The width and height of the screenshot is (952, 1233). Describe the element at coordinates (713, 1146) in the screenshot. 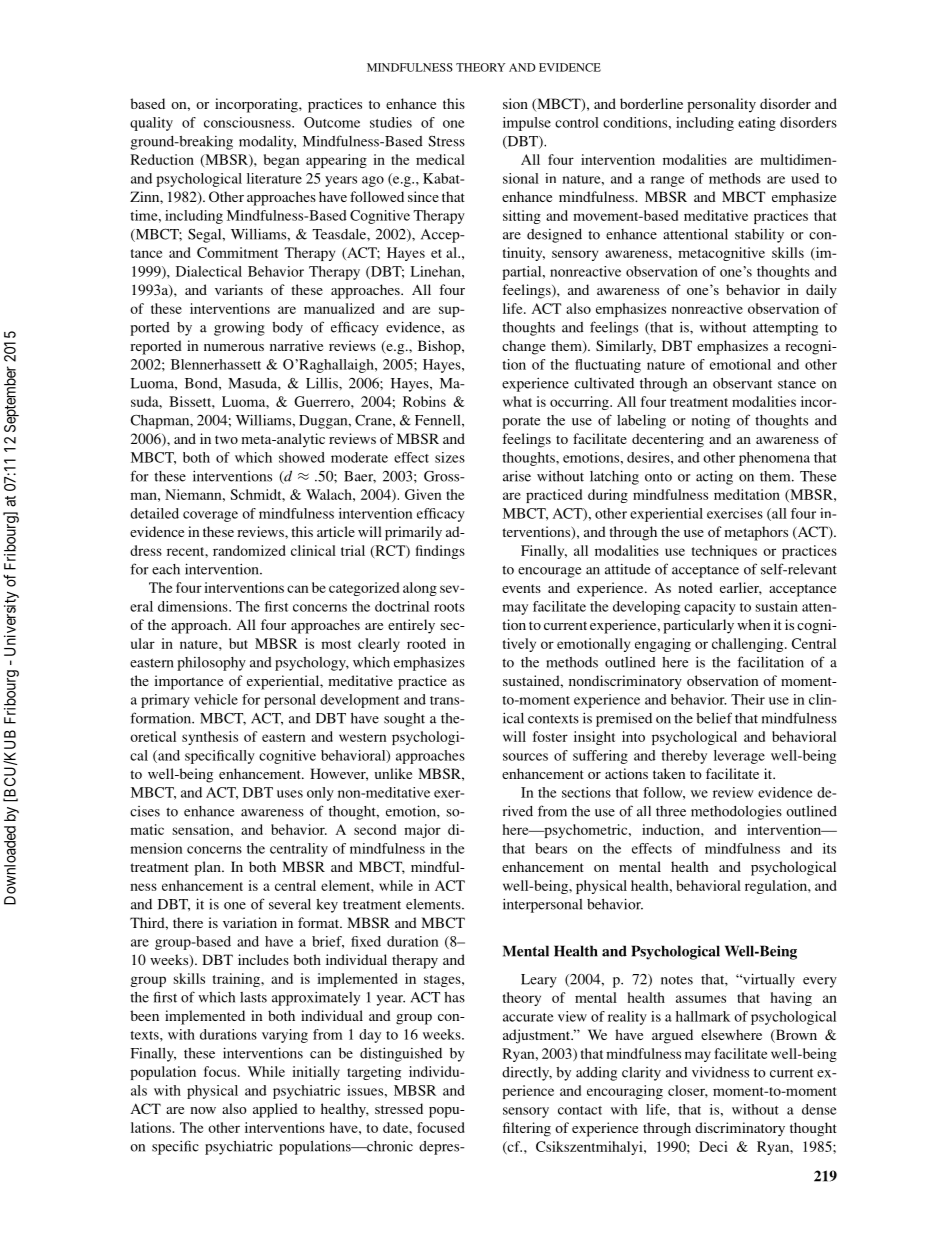

I see `Deci` at that location.
